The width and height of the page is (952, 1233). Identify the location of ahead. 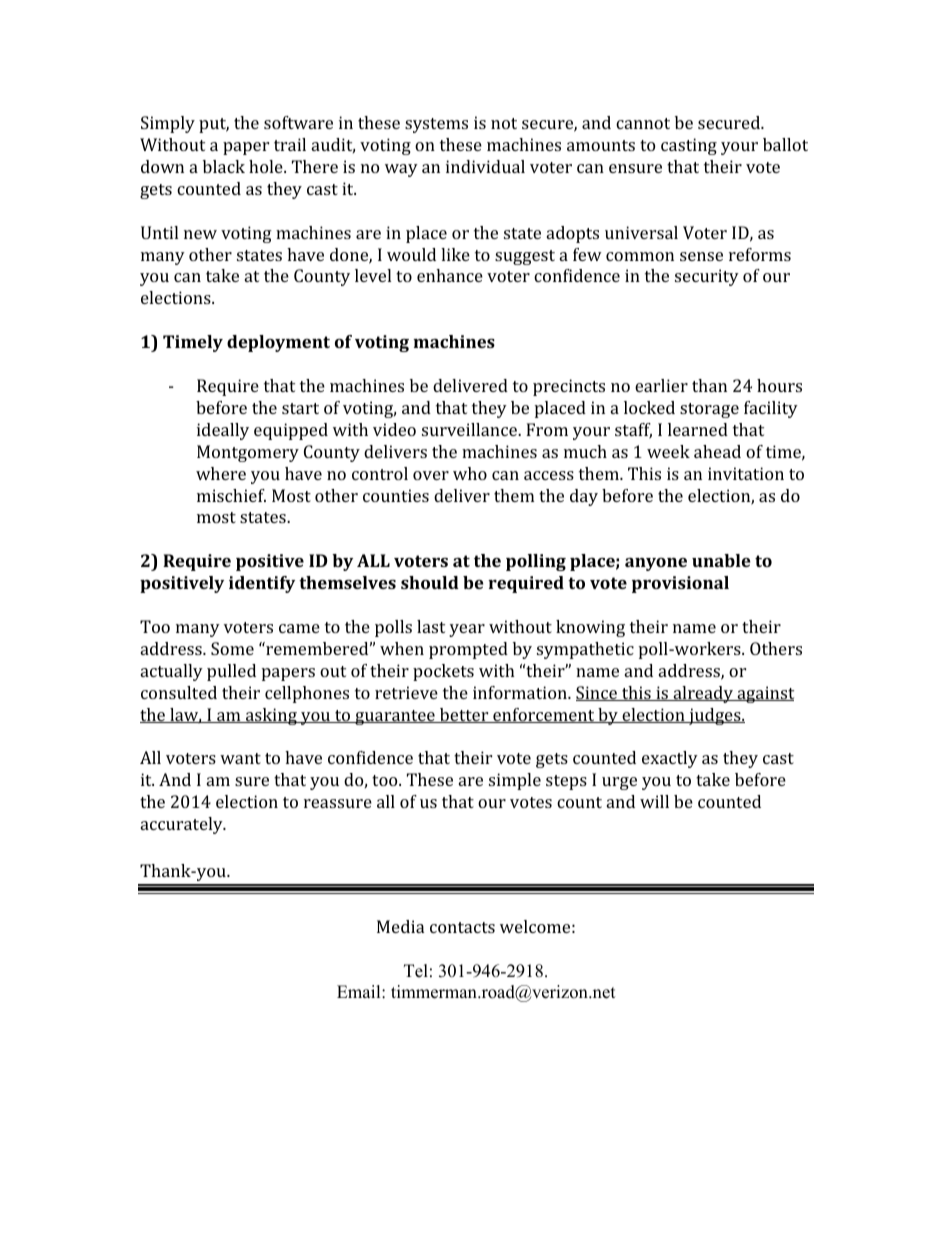
(717, 451).
